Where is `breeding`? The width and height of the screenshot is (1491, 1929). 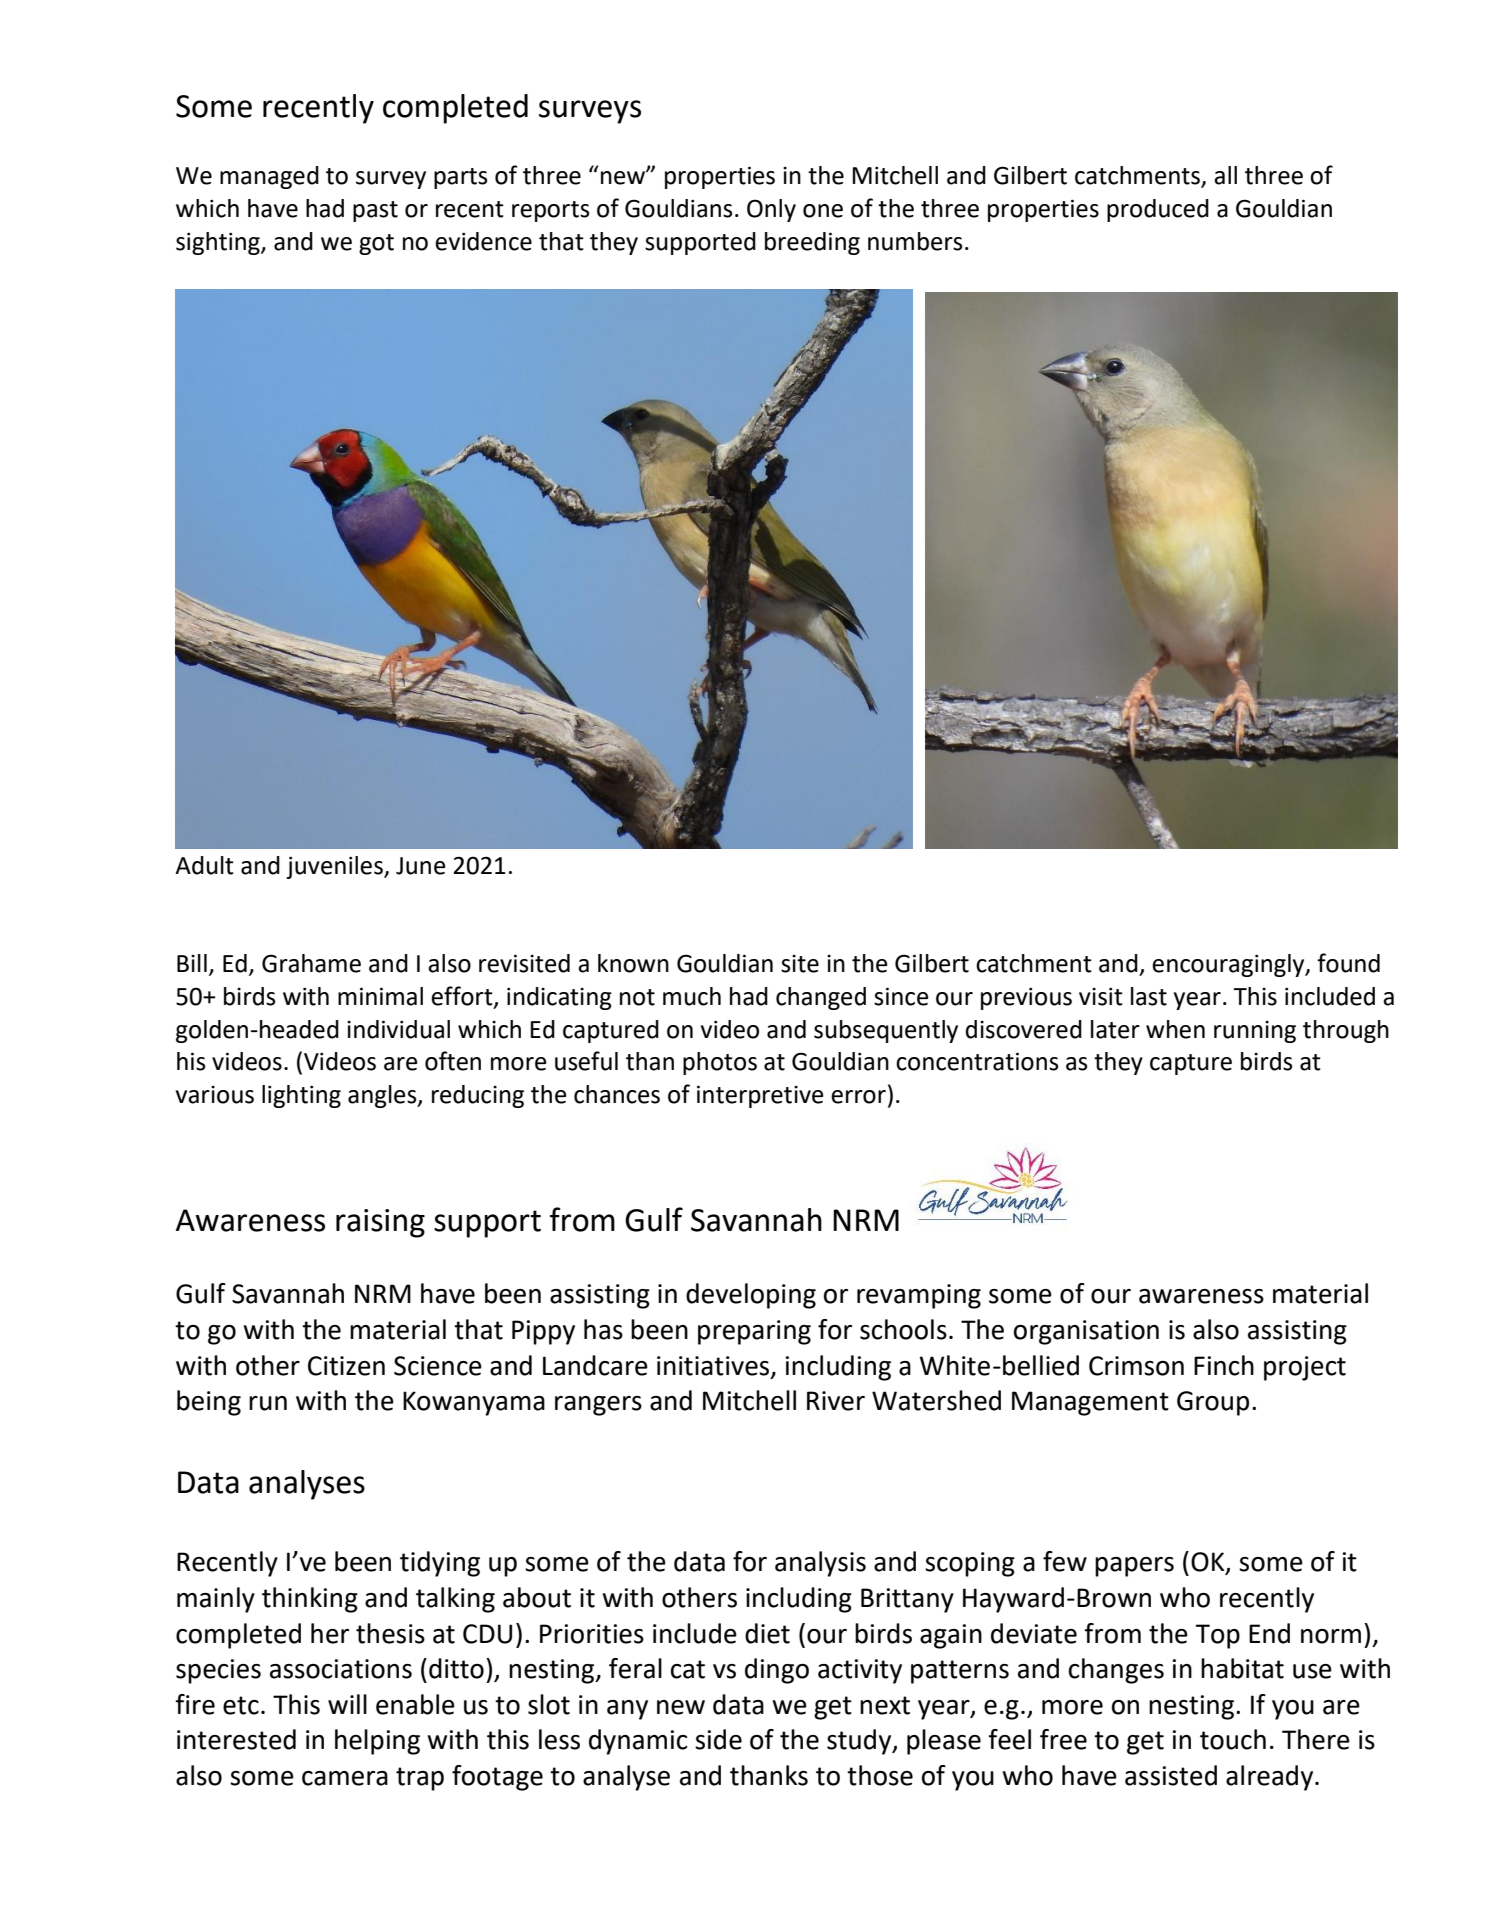
breeding is located at coordinates (812, 243).
